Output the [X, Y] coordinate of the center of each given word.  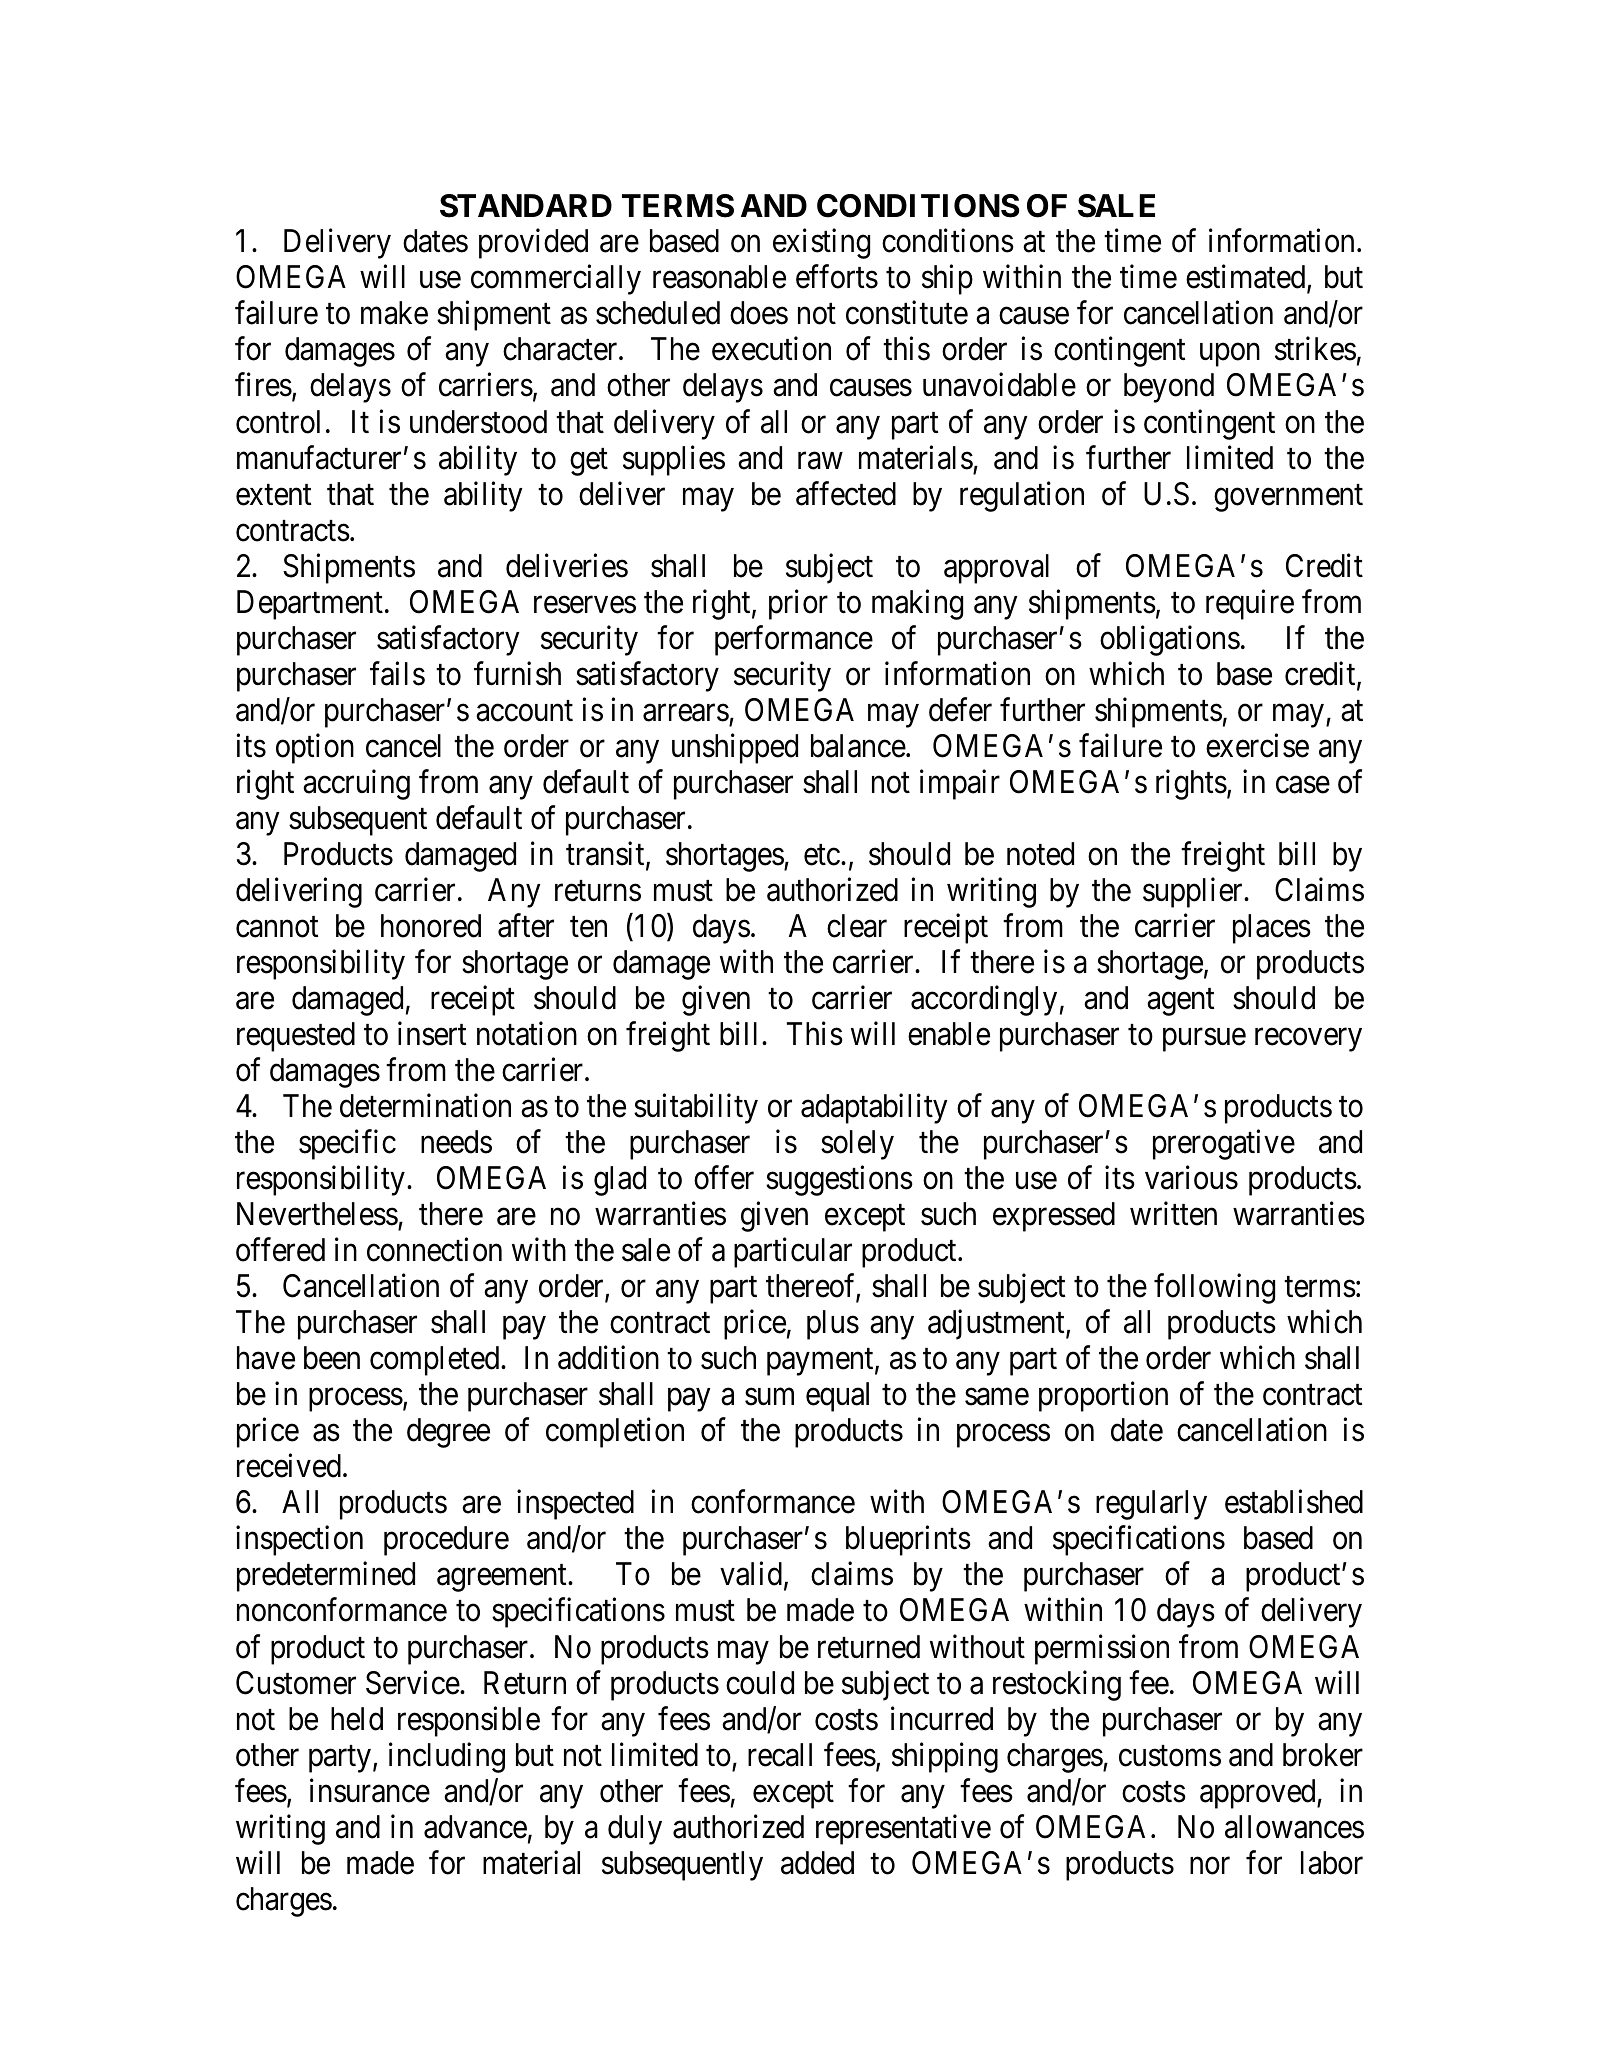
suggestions [839, 1181]
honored [431, 926]
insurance [370, 1790]
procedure [446, 1541]
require [1250, 604]
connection [434, 1250]
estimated [1247, 278]
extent [273, 495]
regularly [1151, 1505]
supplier [1194, 893]
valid [752, 1575]
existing [821, 244]
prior [798, 604]
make [394, 313]
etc [822, 855]
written [1173, 1214]
